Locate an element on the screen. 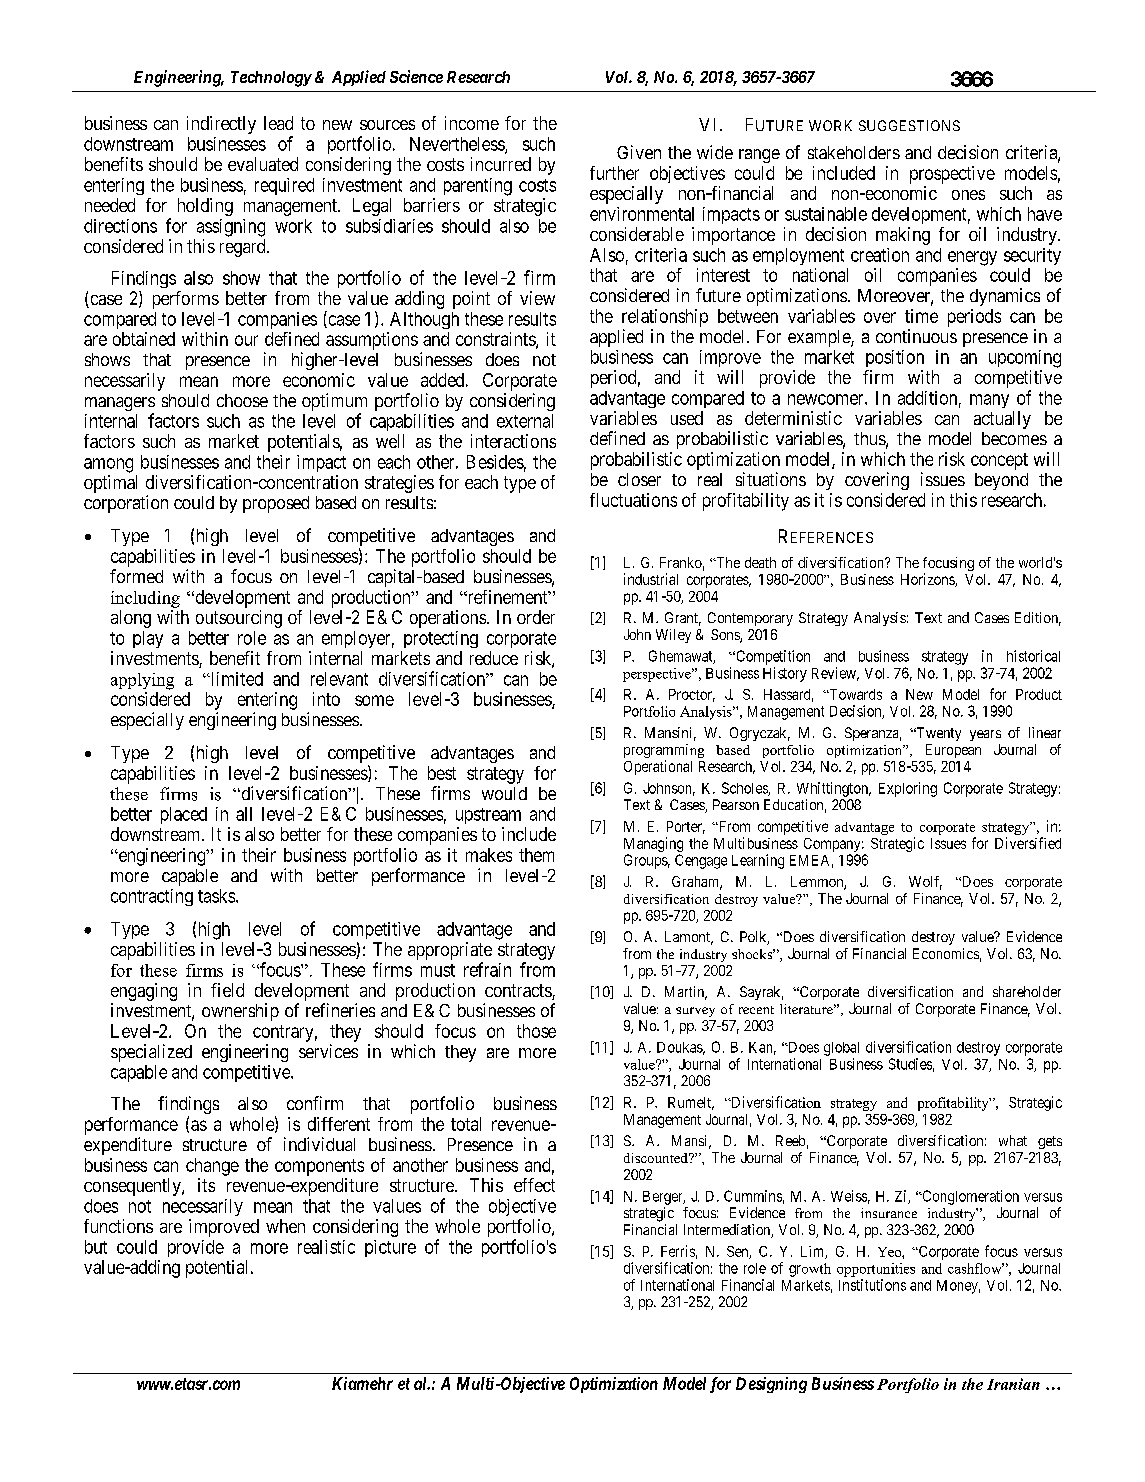  European is located at coordinates (953, 751).
